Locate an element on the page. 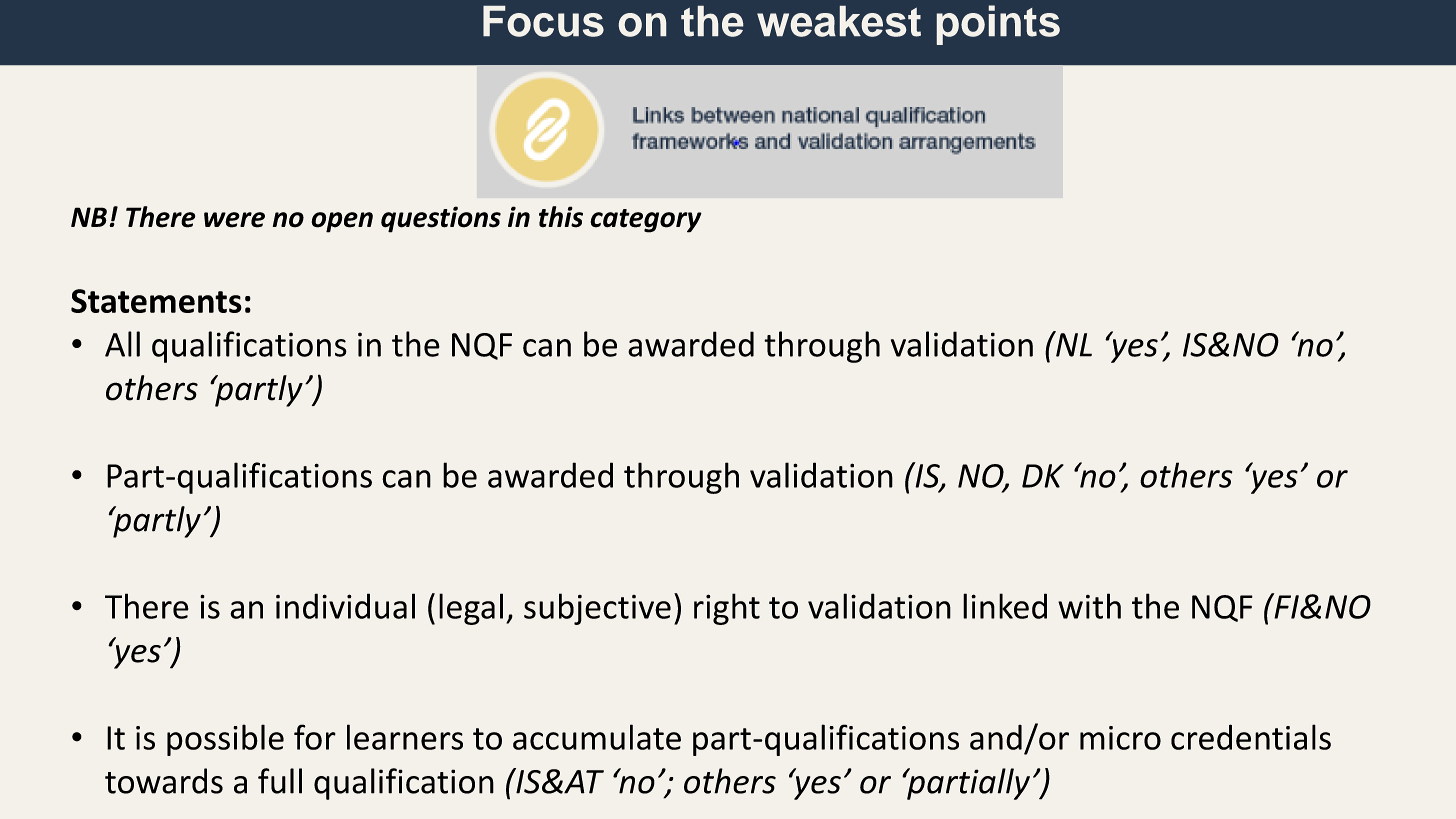  Statements is located at coordinates (156, 301).
